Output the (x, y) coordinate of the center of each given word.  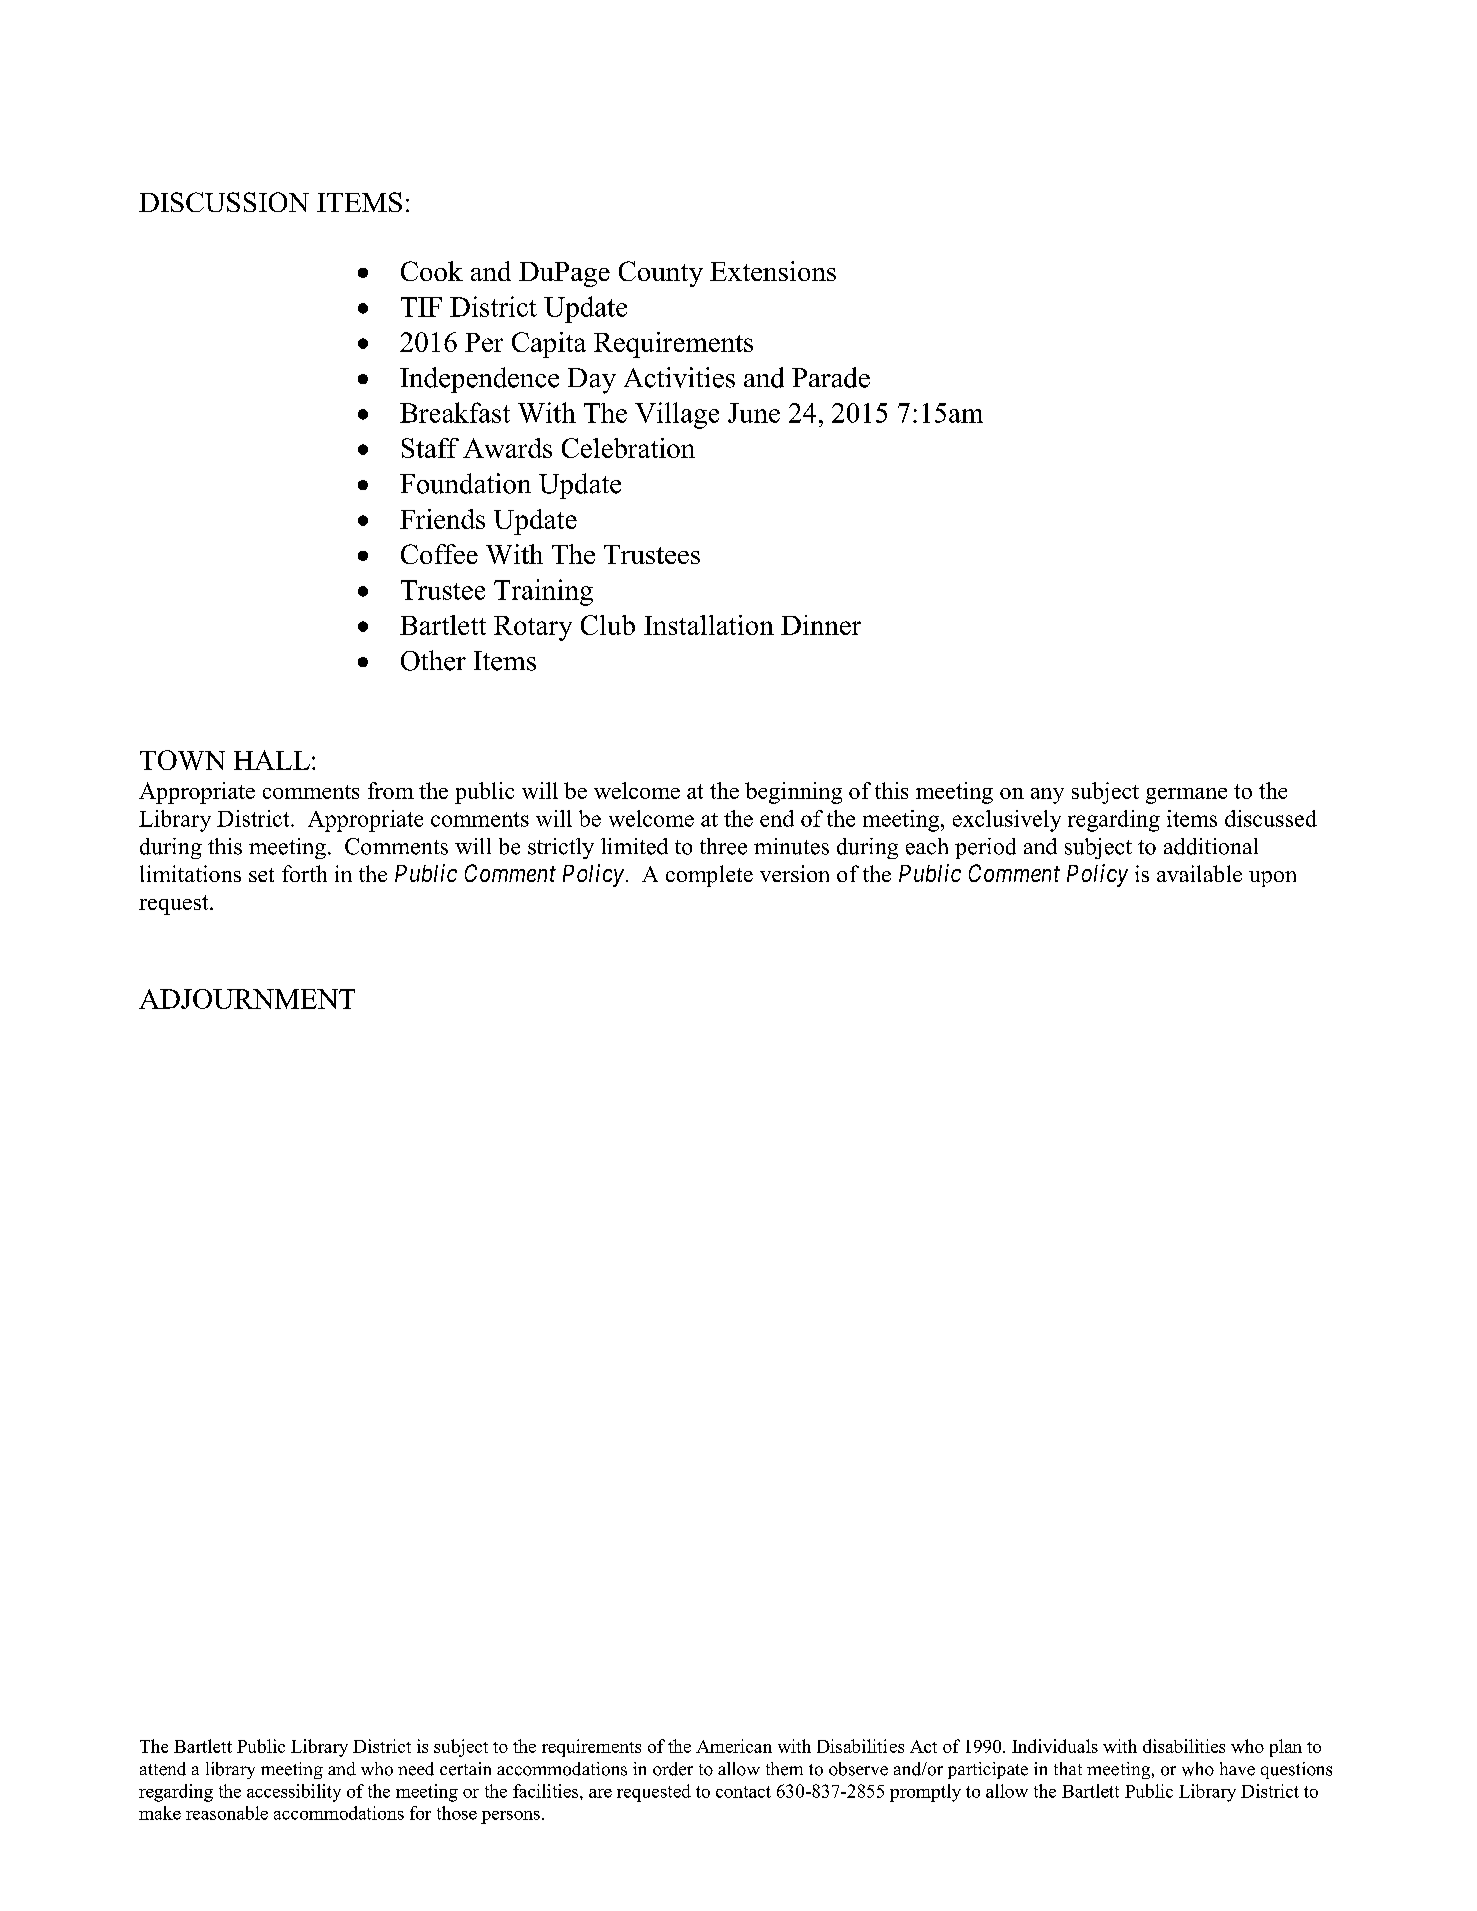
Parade (831, 377)
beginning (793, 793)
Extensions (773, 271)
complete (709, 876)
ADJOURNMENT (247, 999)
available (1199, 873)
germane (1186, 796)
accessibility (294, 1793)
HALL (272, 760)
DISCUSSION (224, 202)
